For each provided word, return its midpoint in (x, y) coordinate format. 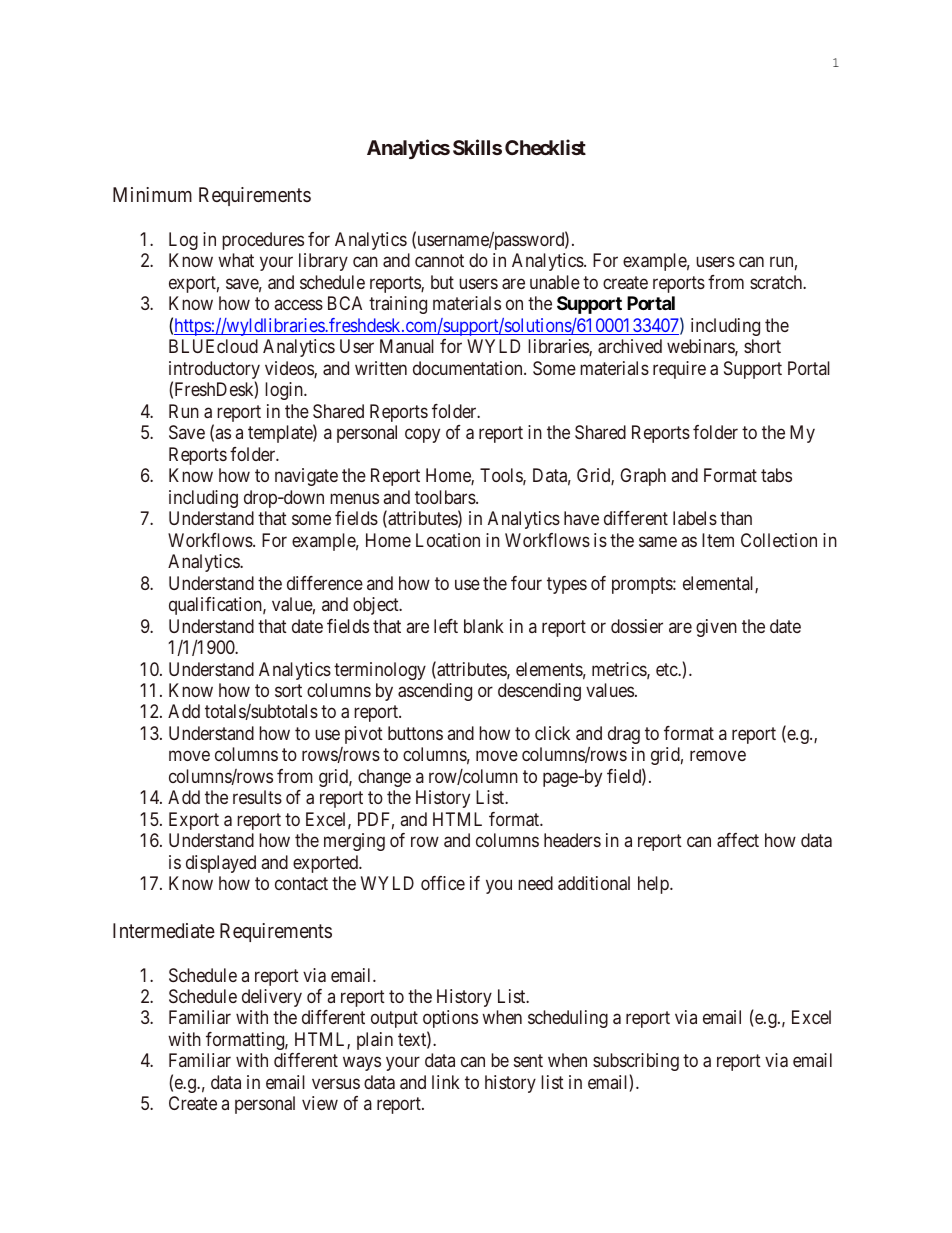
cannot (439, 260)
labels (695, 518)
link (446, 1082)
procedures (263, 241)
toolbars (446, 497)
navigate (306, 477)
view (320, 1103)
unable (555, 282)
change (384, 778)
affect (738, 840)
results (257, 797)
